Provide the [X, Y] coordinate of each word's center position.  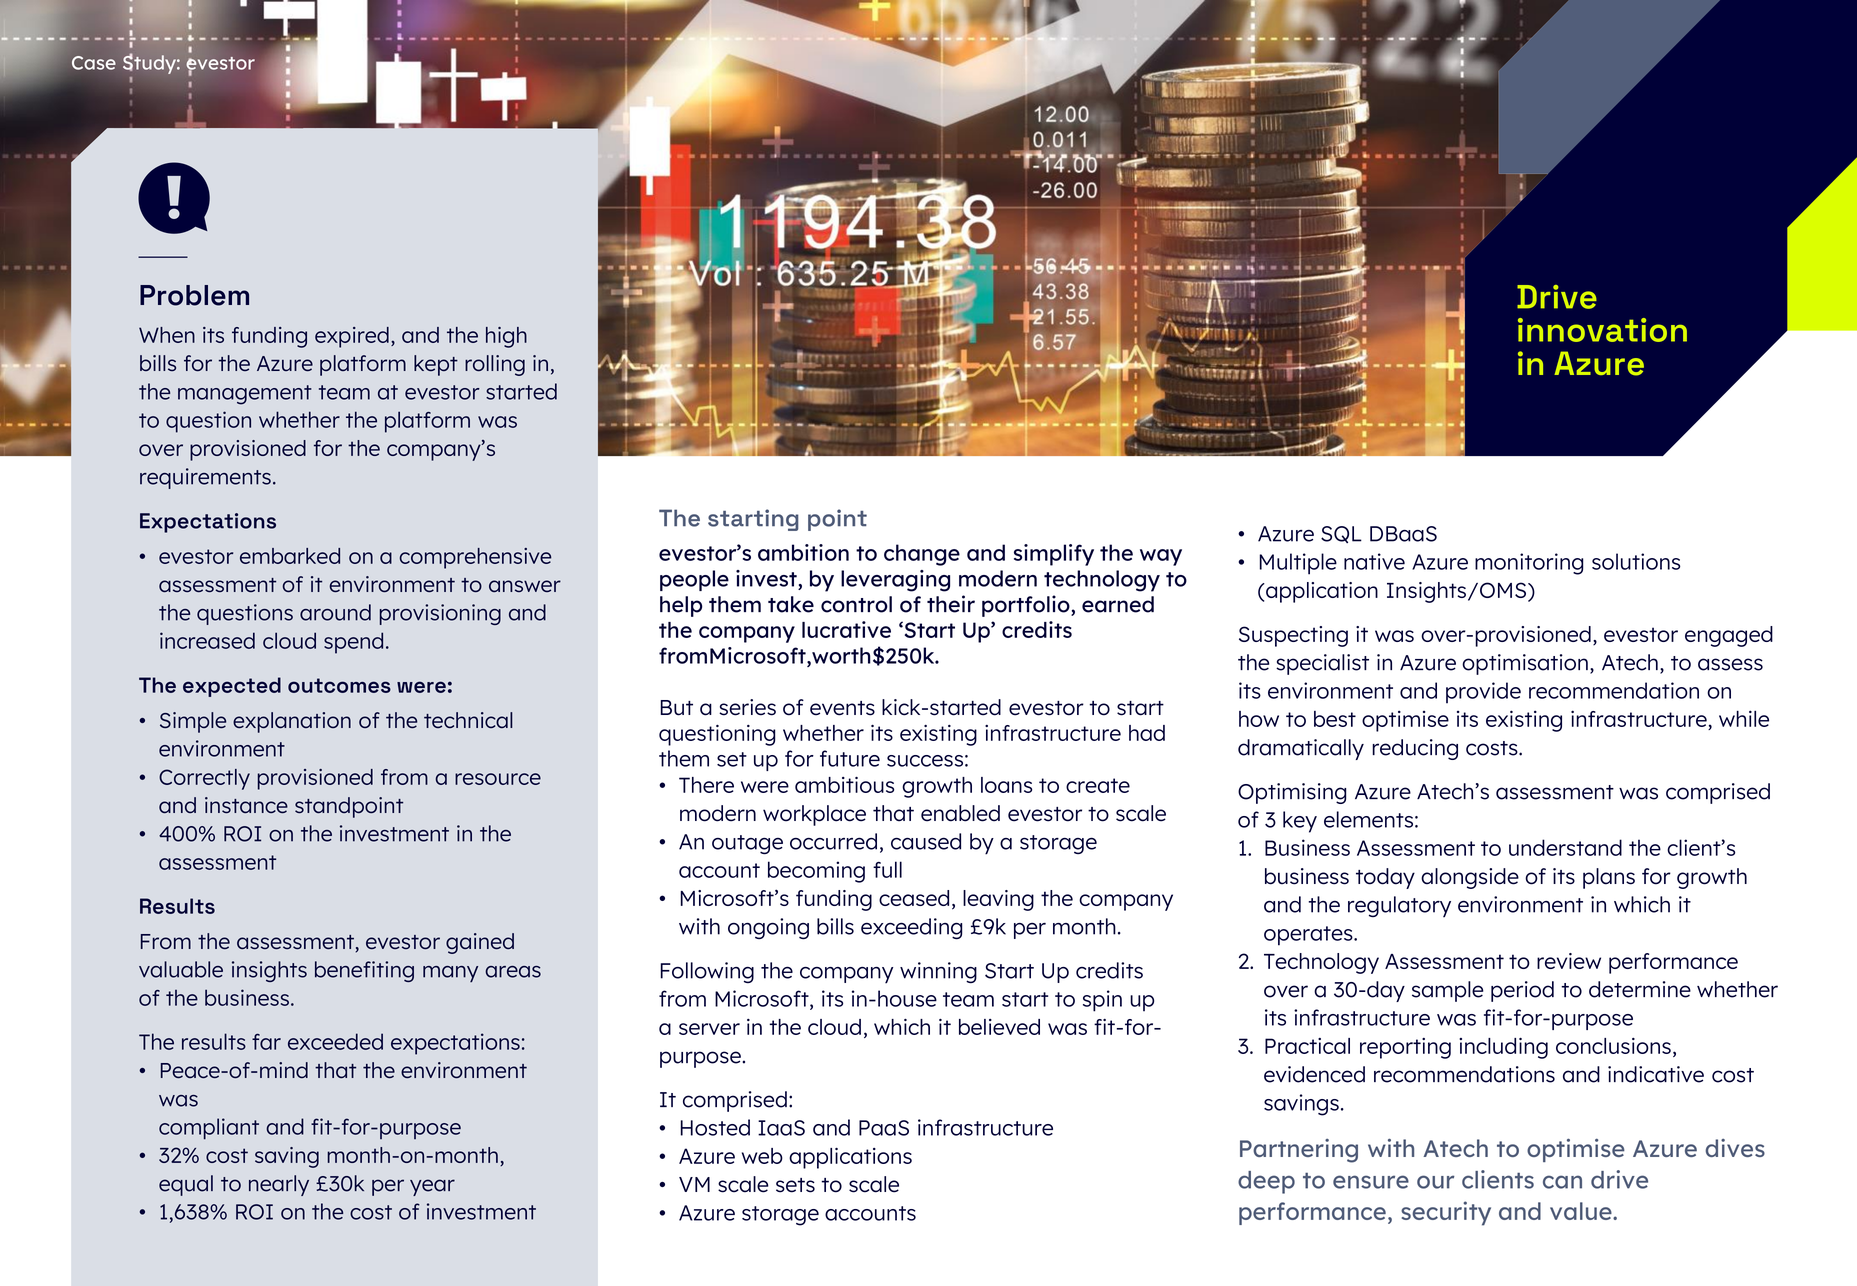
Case [94, 63]
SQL [1341, 534]
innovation [1602, 330]
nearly [279, 1185]
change [922, 555]
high [506, 337]
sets [795, 1185]
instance [246, 805]
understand [1565, 847]
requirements [205, 478]
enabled [960, 813]
